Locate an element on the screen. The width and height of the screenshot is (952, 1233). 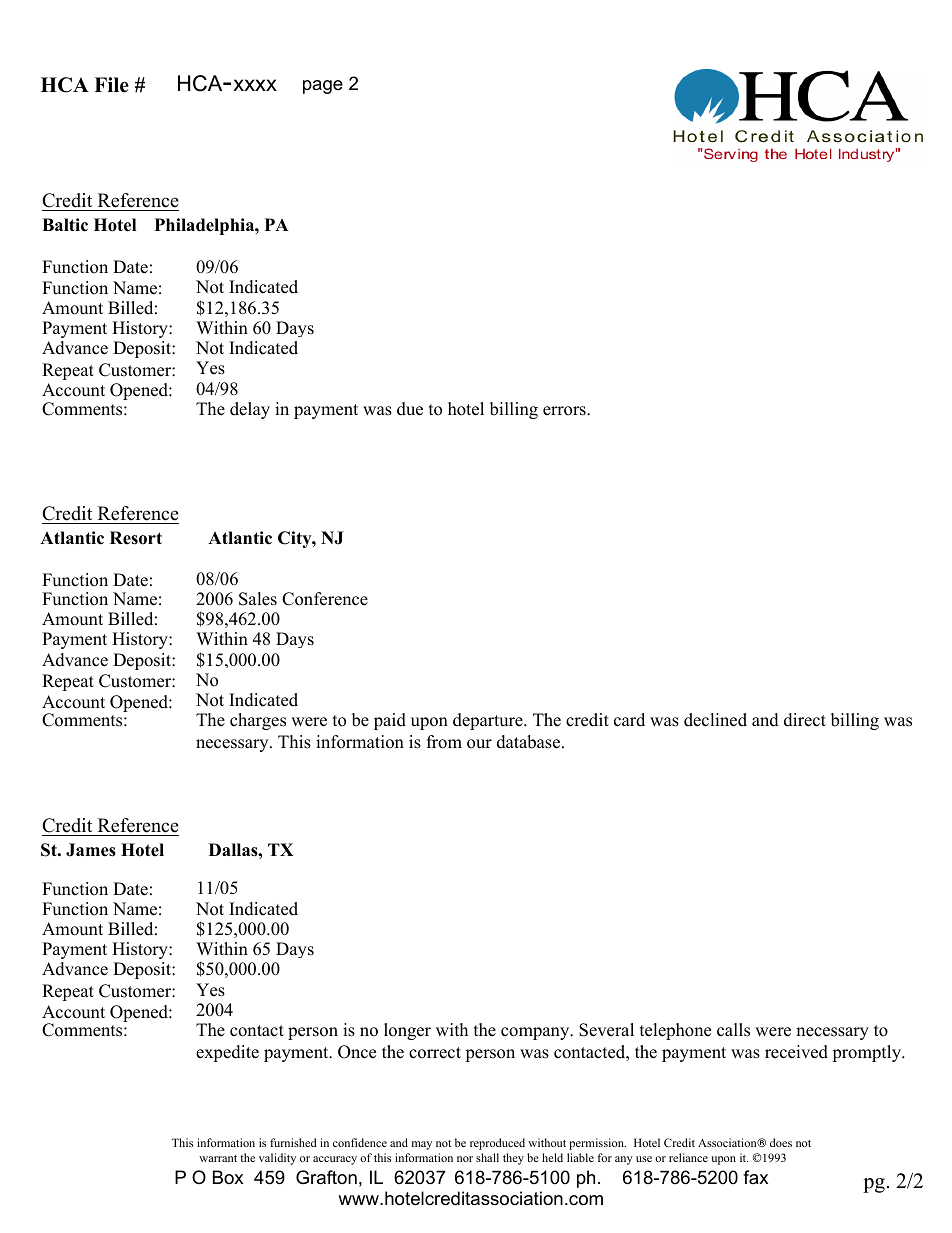
warrant is located at coordinates (218, 1158).
